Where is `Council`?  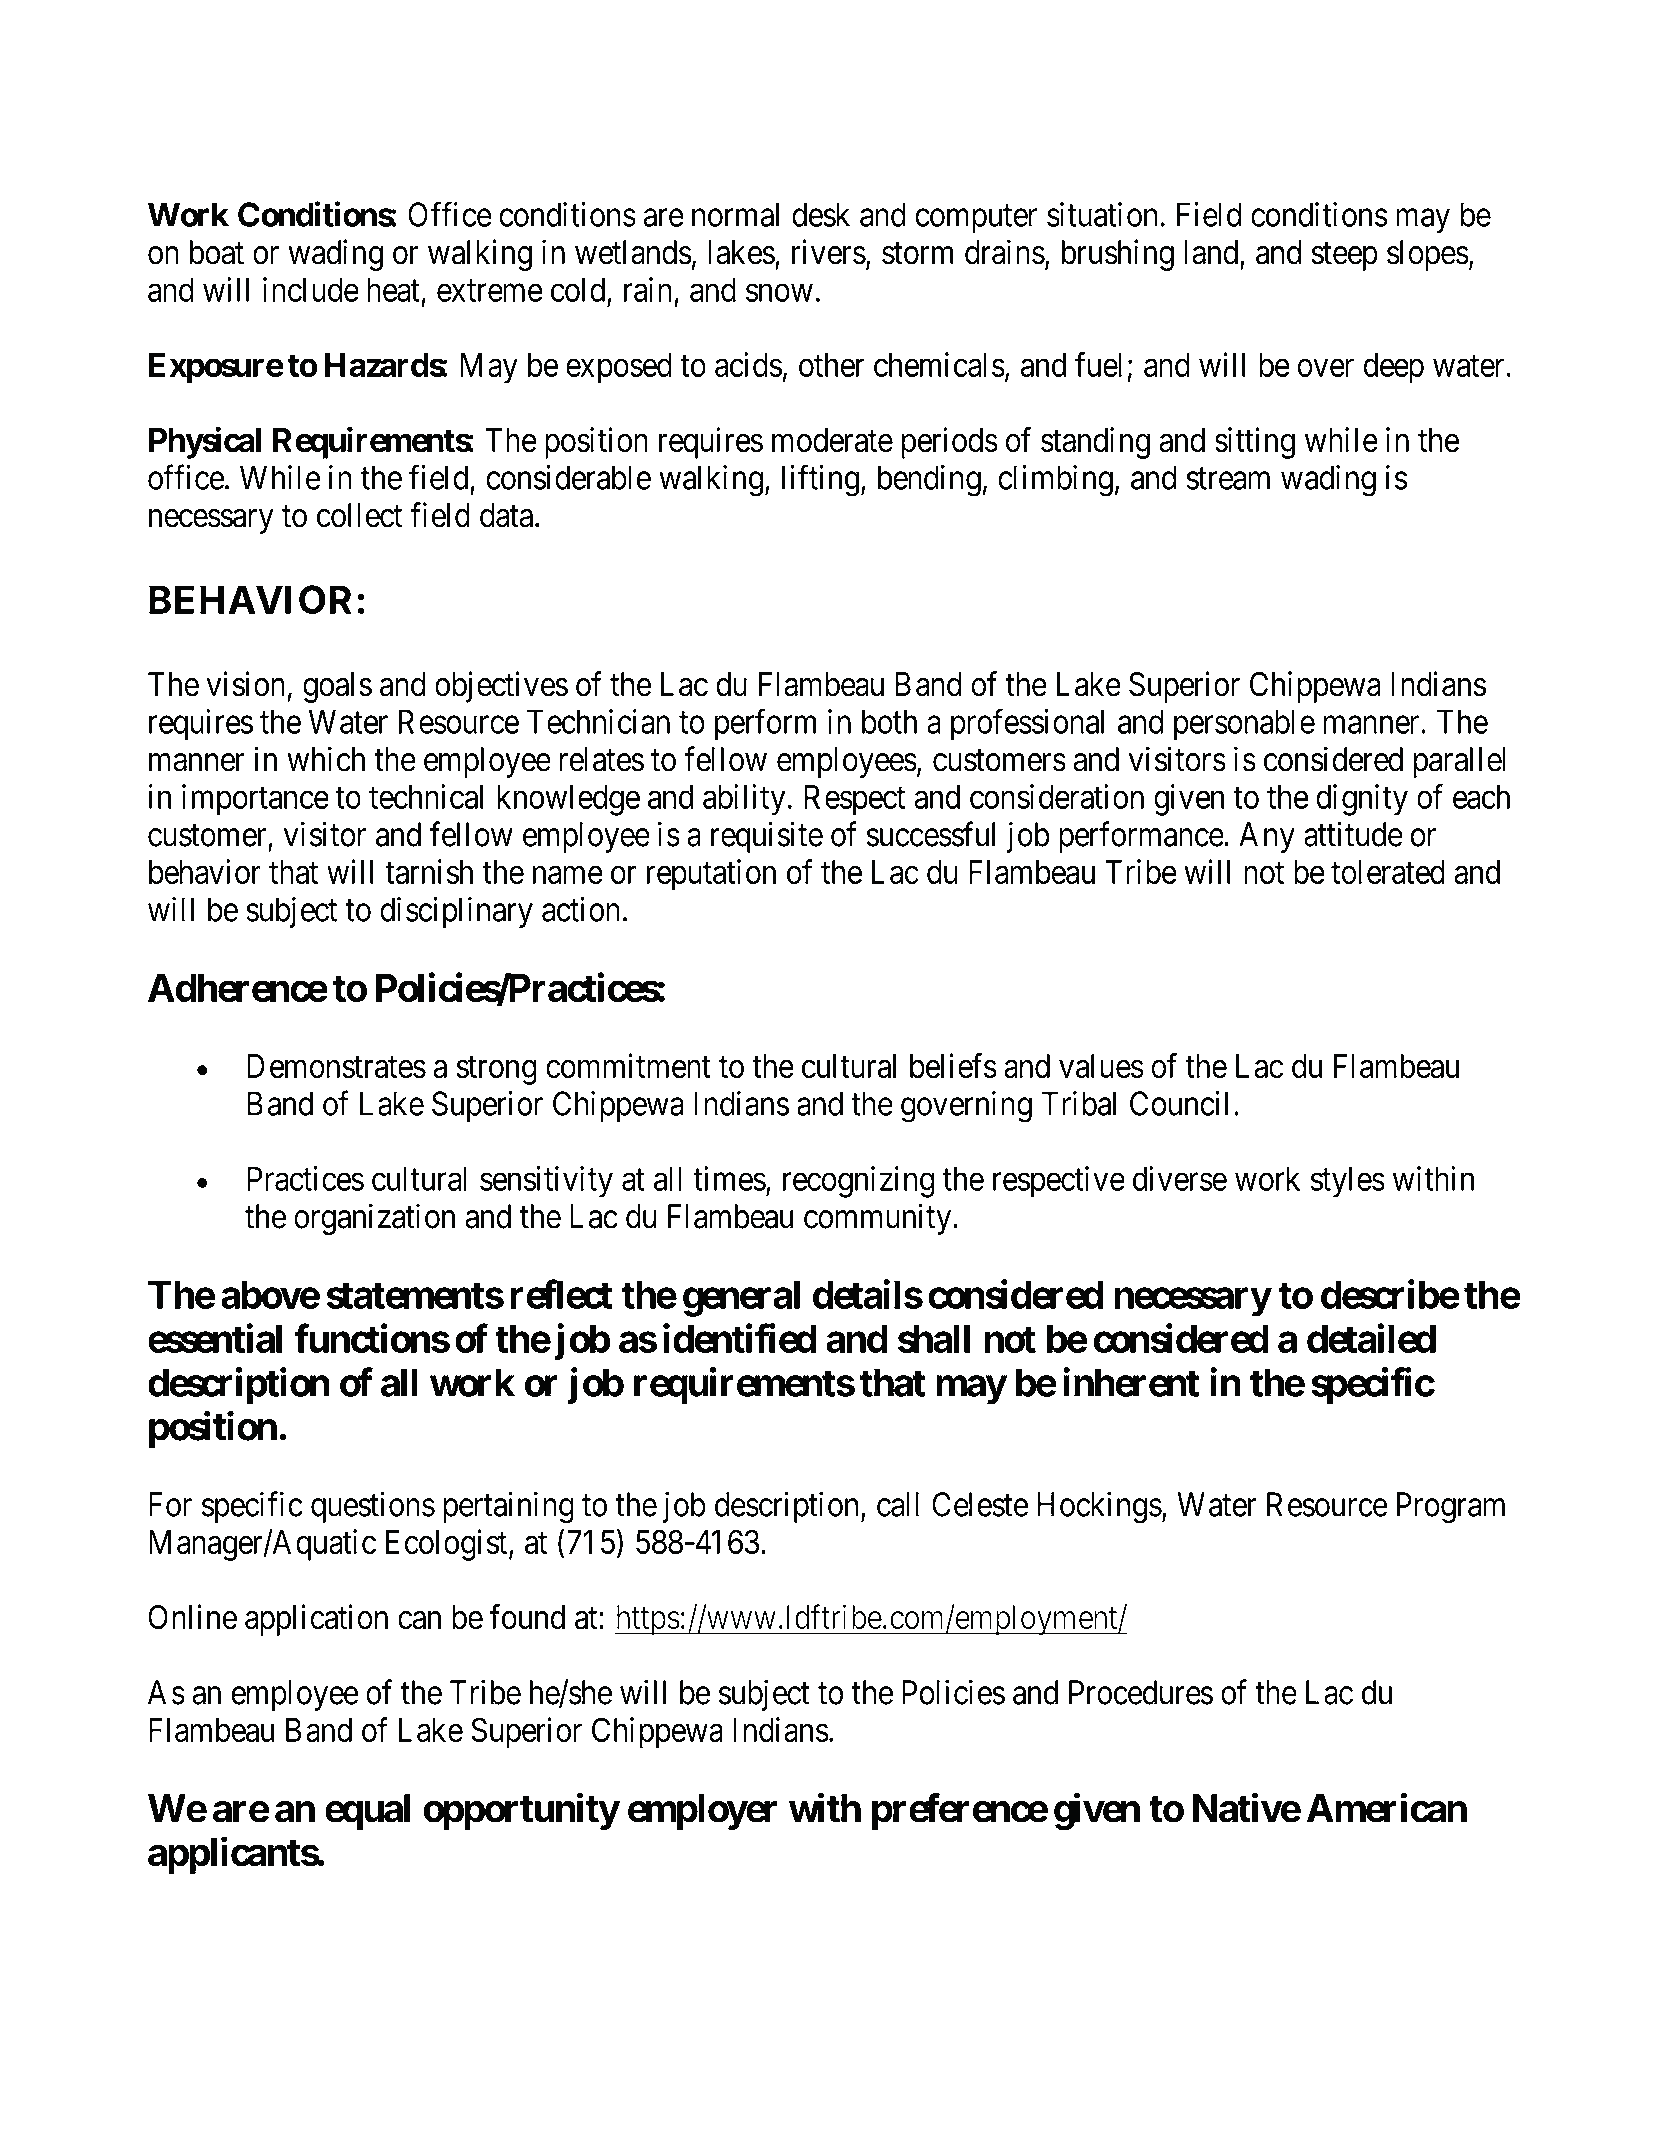 Council is located at coordinates (1179, 1103).
